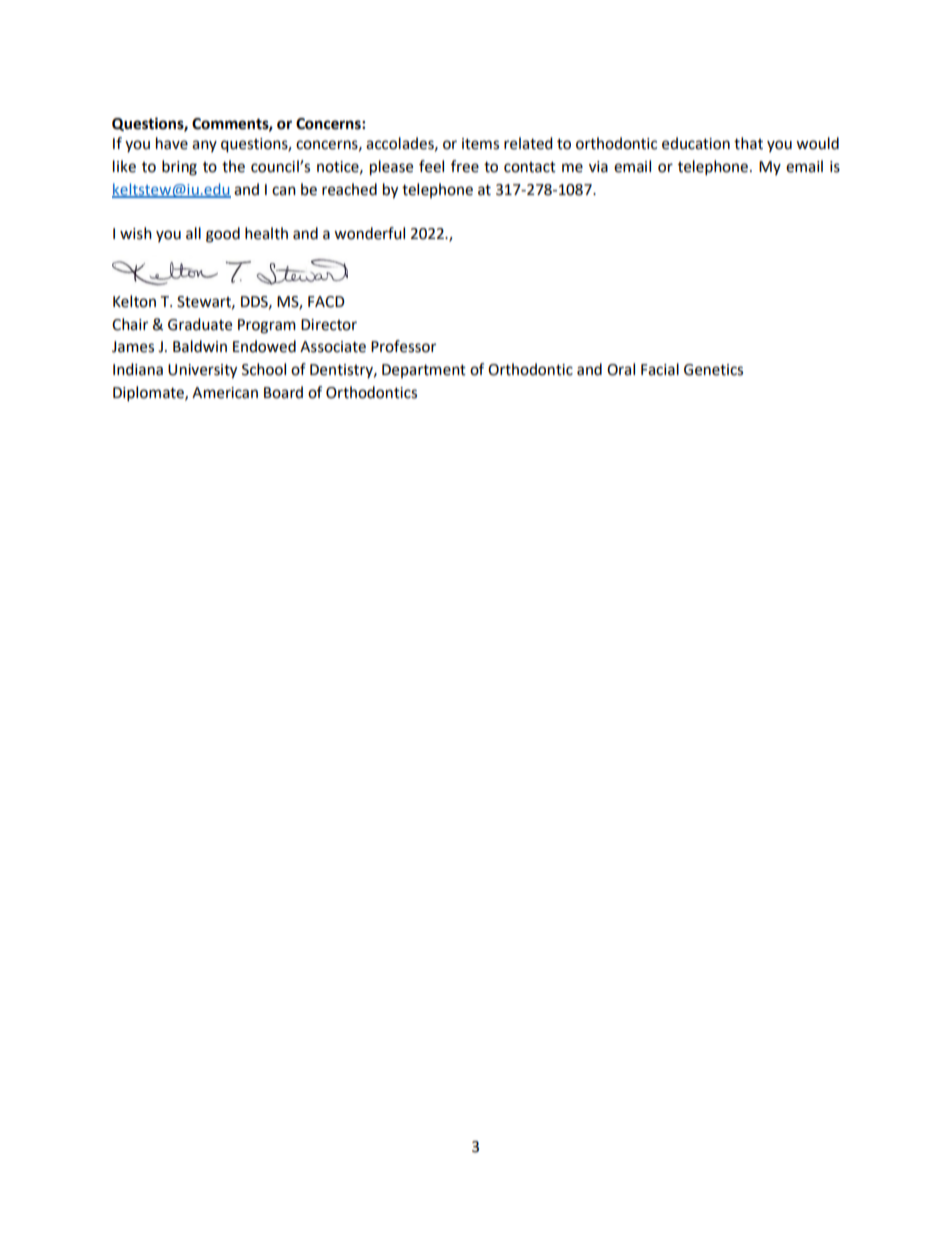 This screenshot has height=1233, width=952. I want to click on American, so click(225, 393).
